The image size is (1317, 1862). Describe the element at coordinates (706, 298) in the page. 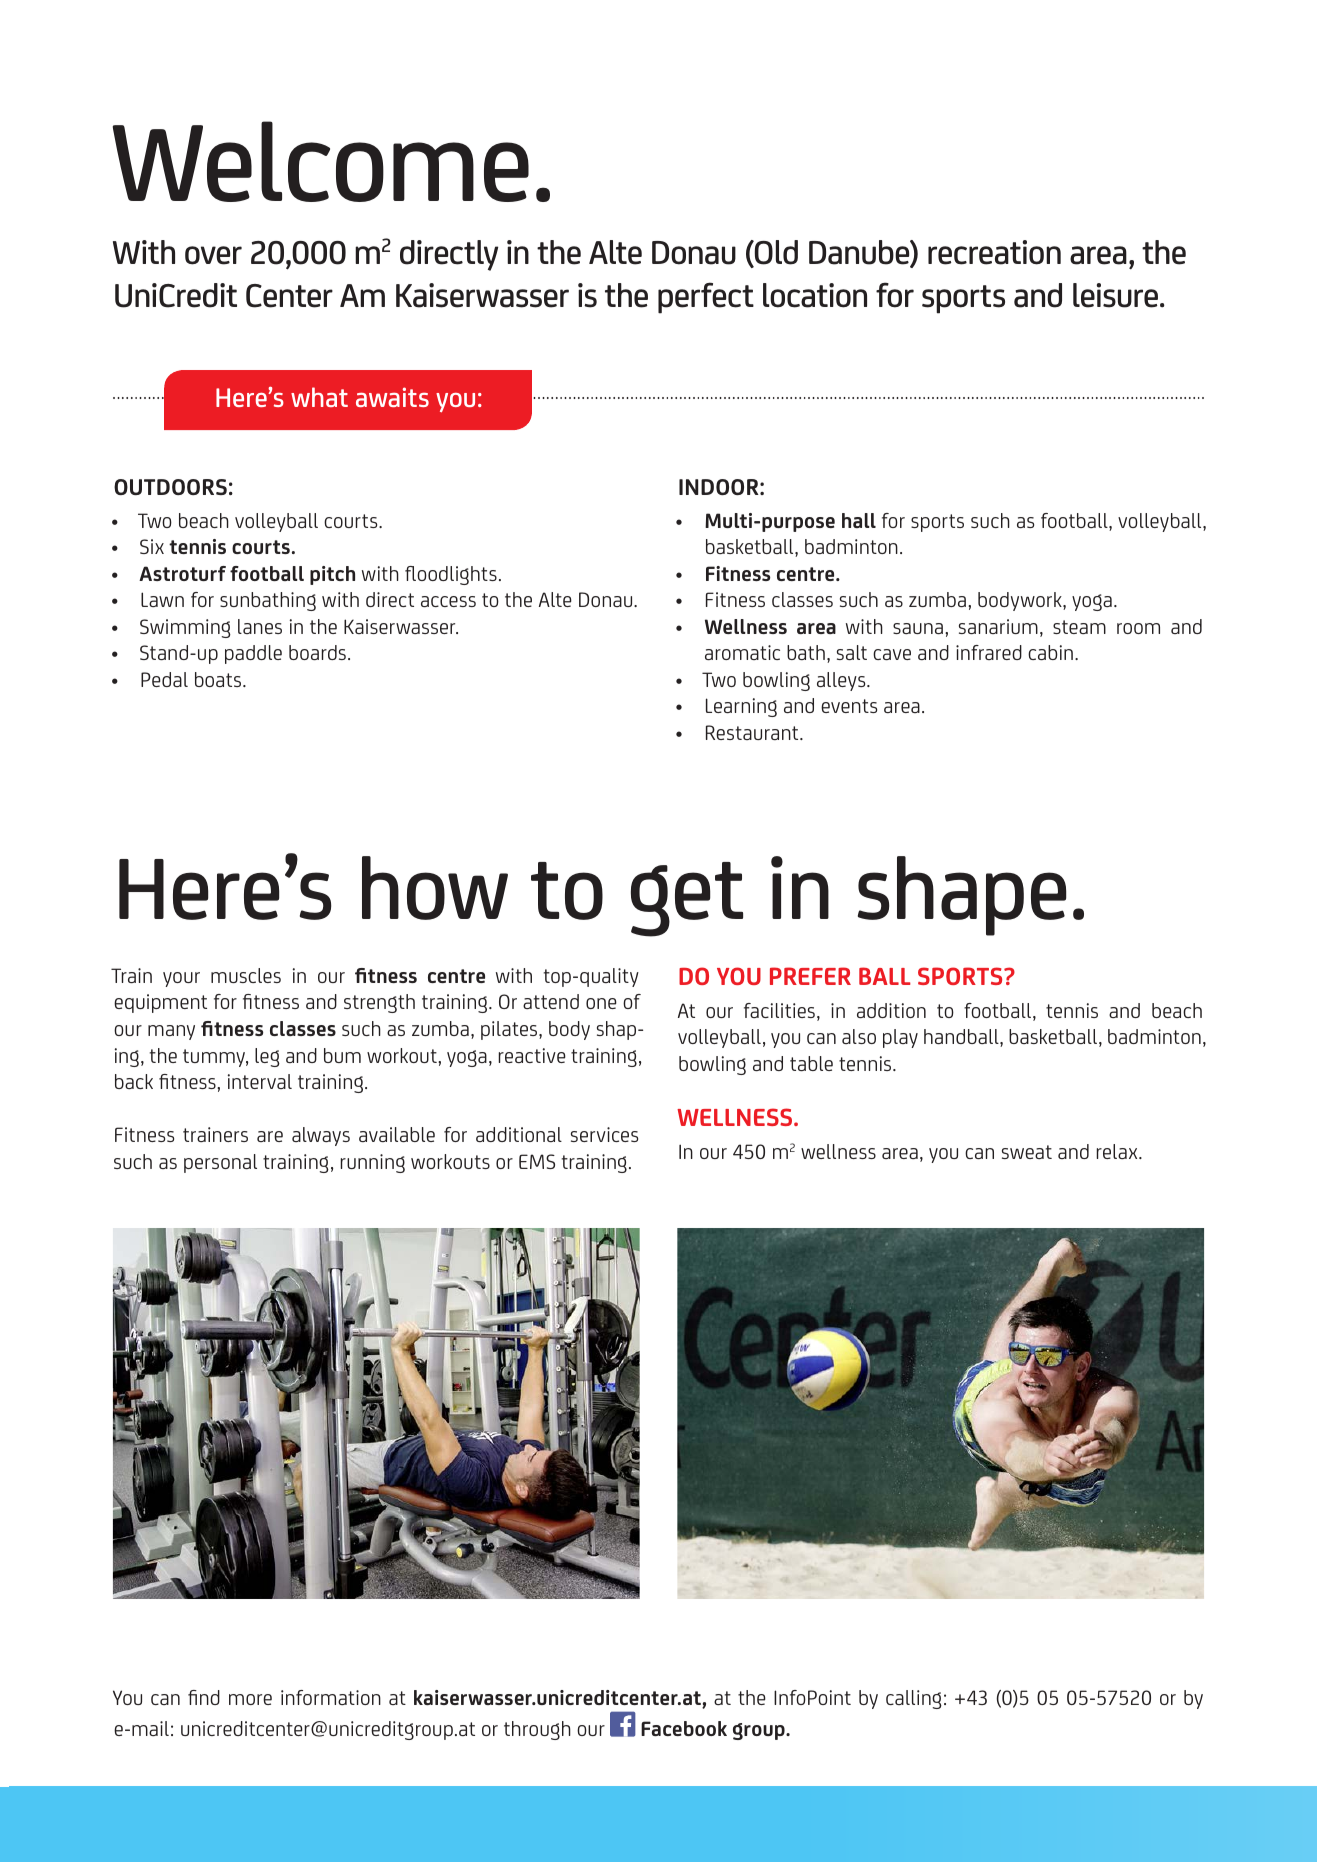

I see `perfect` at that location.
